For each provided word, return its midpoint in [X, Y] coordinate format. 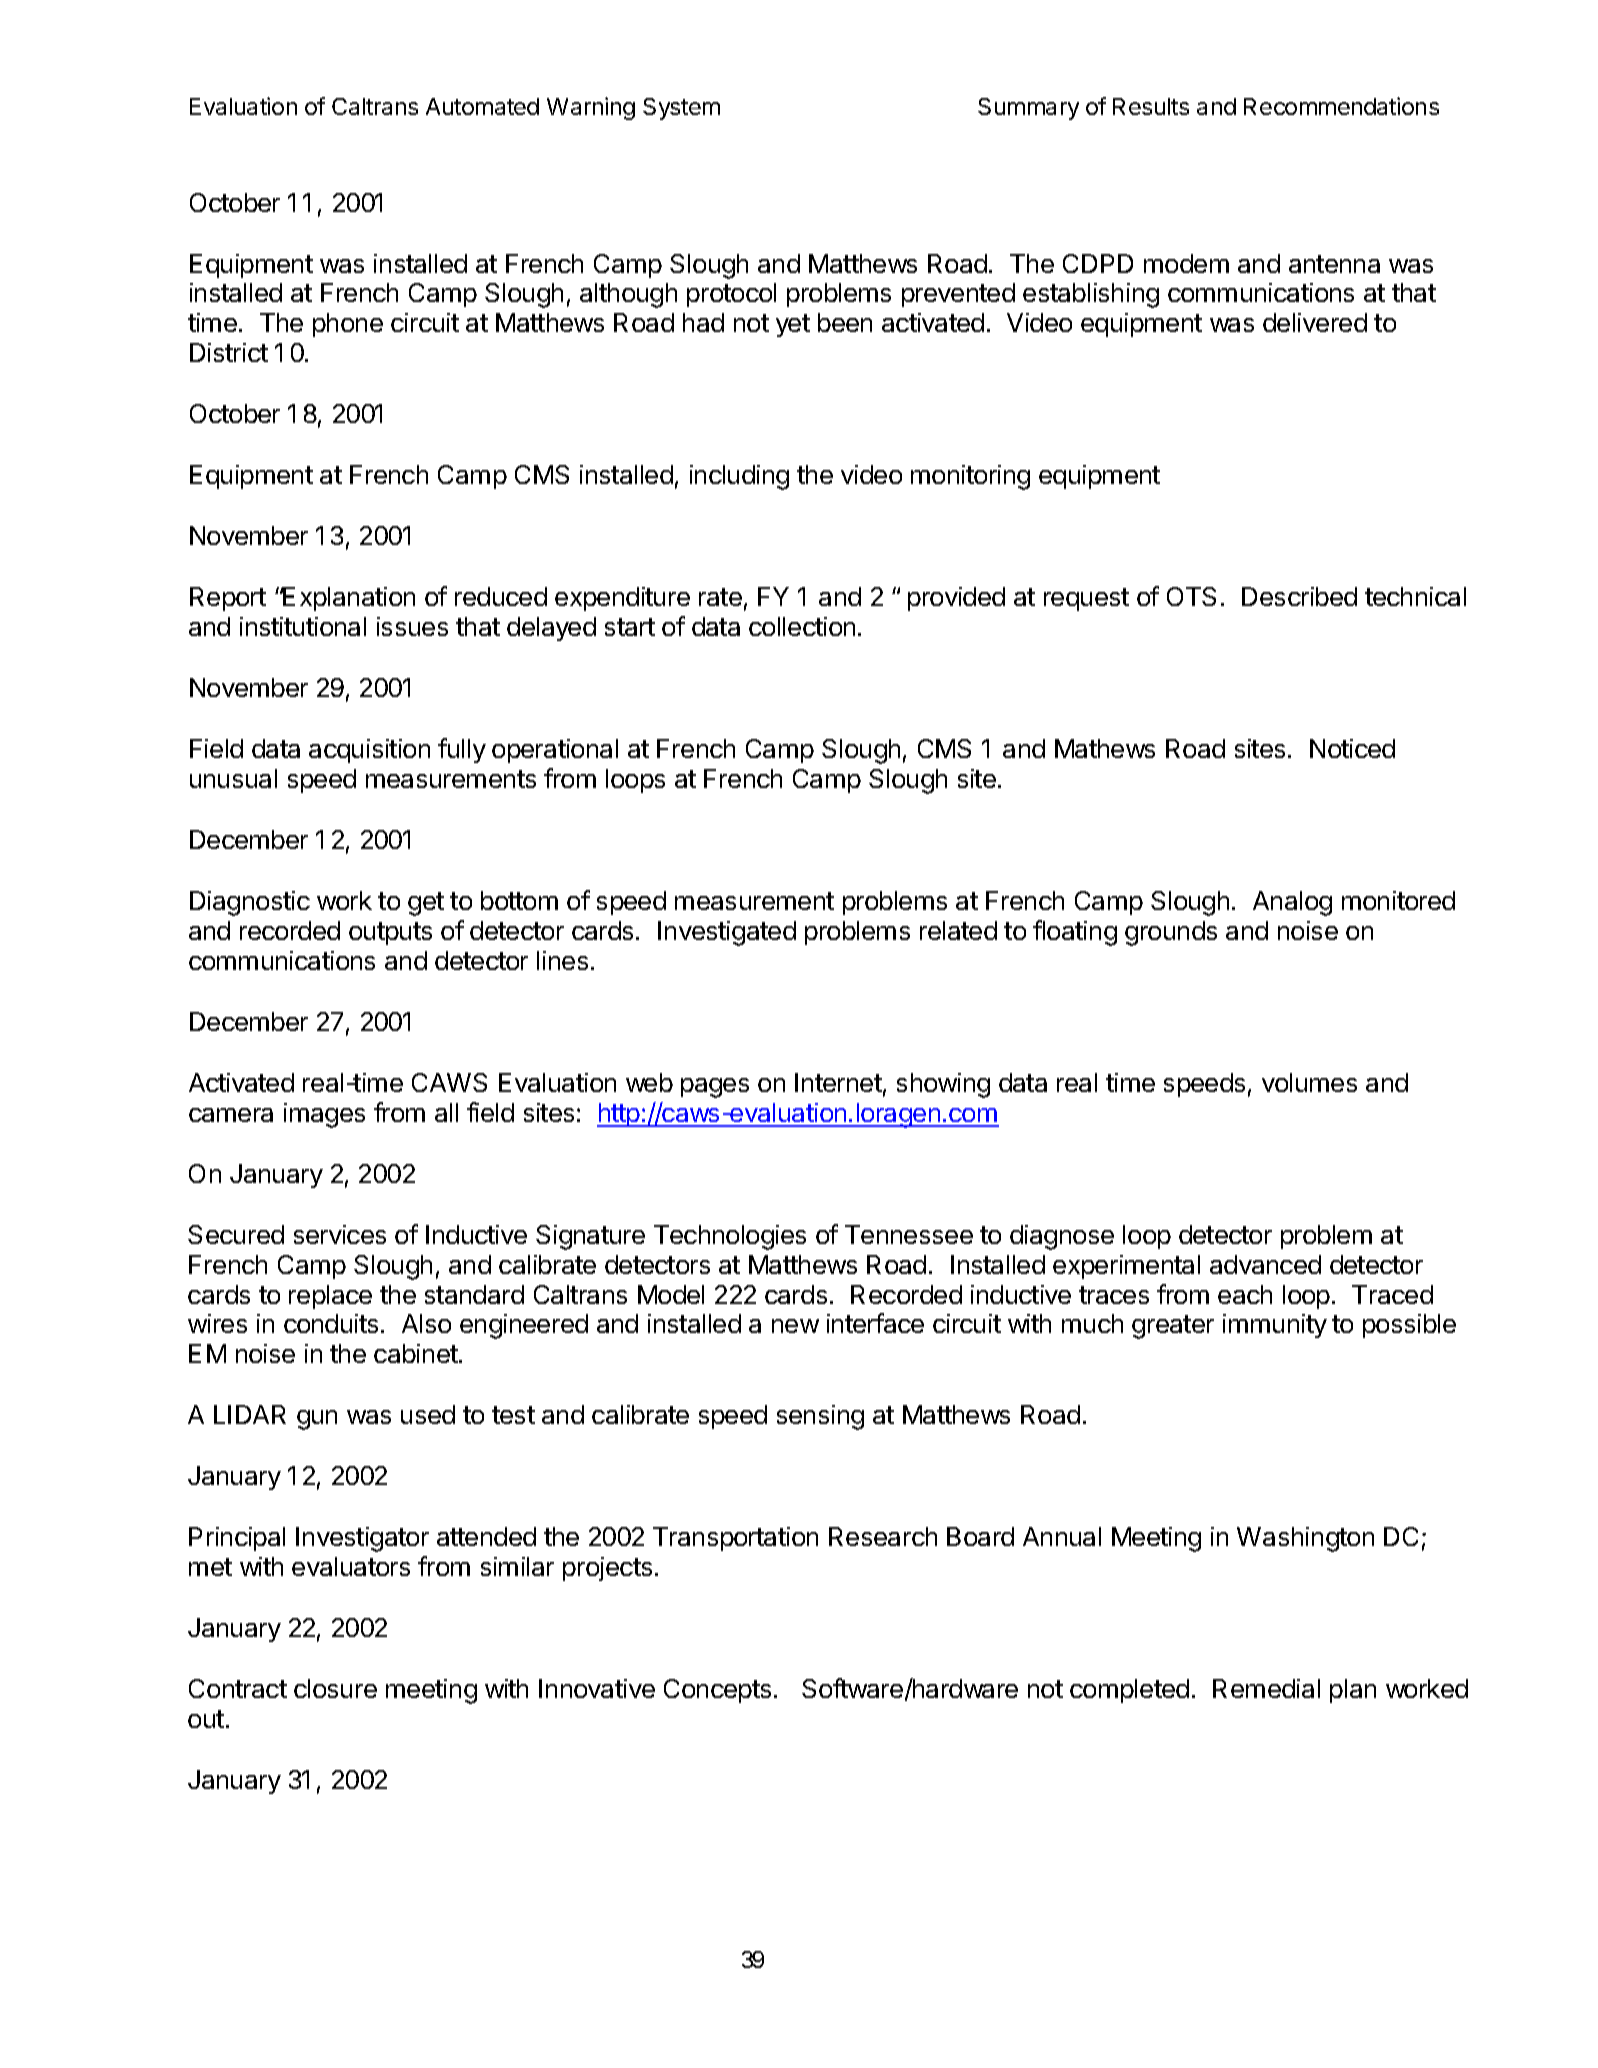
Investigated [727, 933]
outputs [390, 933]
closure [335, 1688]
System [681, 109]
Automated [482, 106]
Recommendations [1341, 106]
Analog [1292, 903]
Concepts [717, 1691]
